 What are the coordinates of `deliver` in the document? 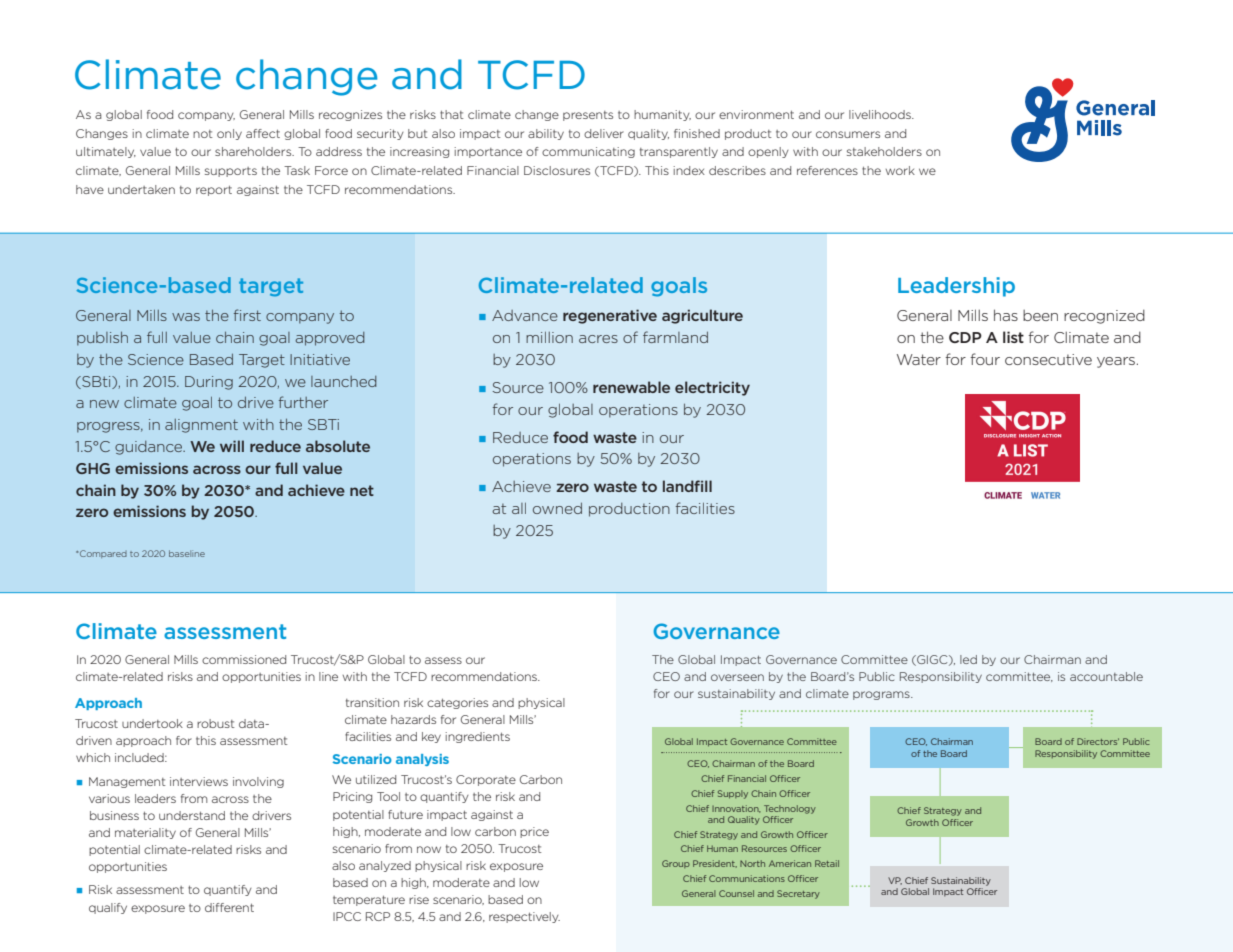 It's located at (604, 133).
